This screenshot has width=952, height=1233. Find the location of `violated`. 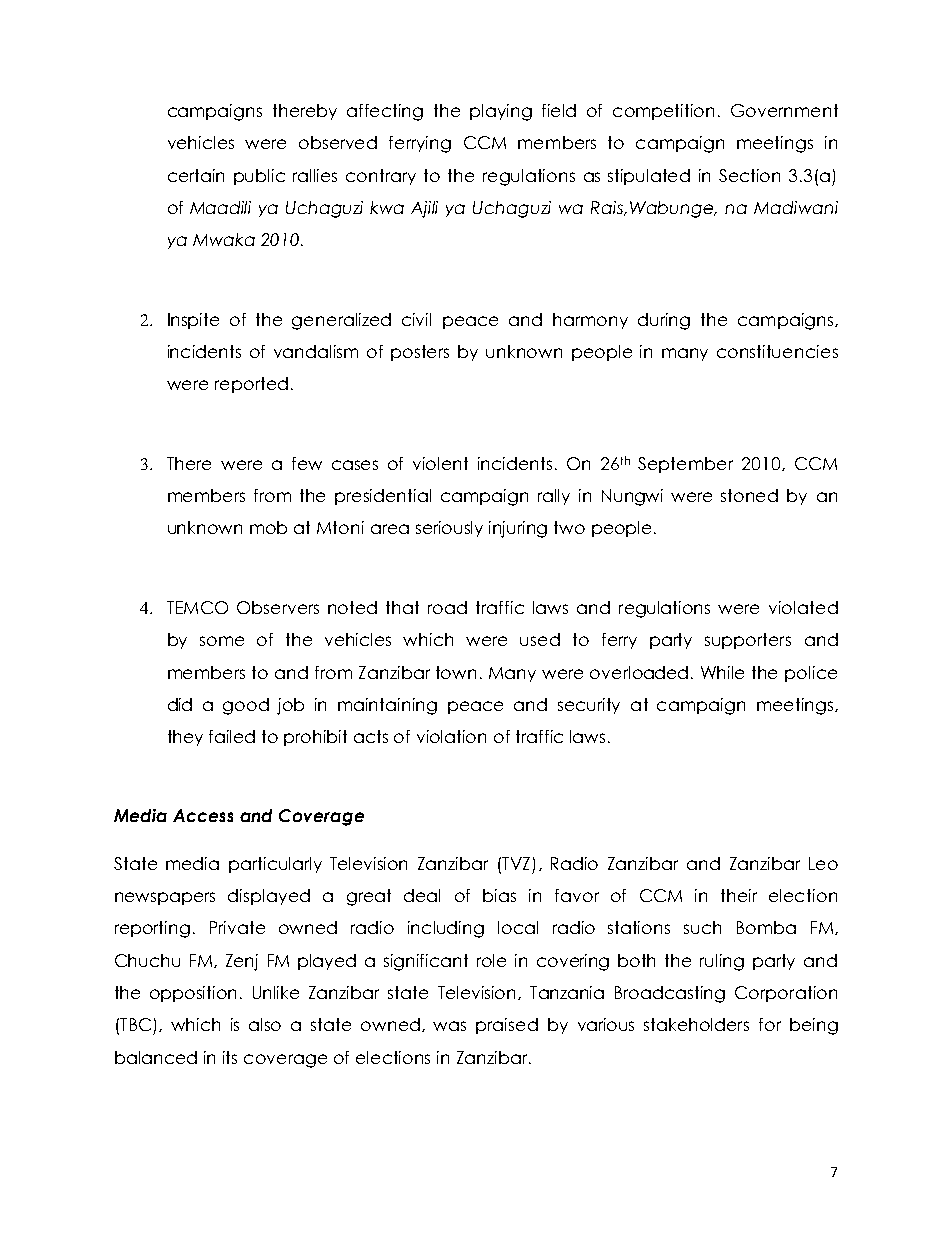

violated is located at coordinates (803, 607).
